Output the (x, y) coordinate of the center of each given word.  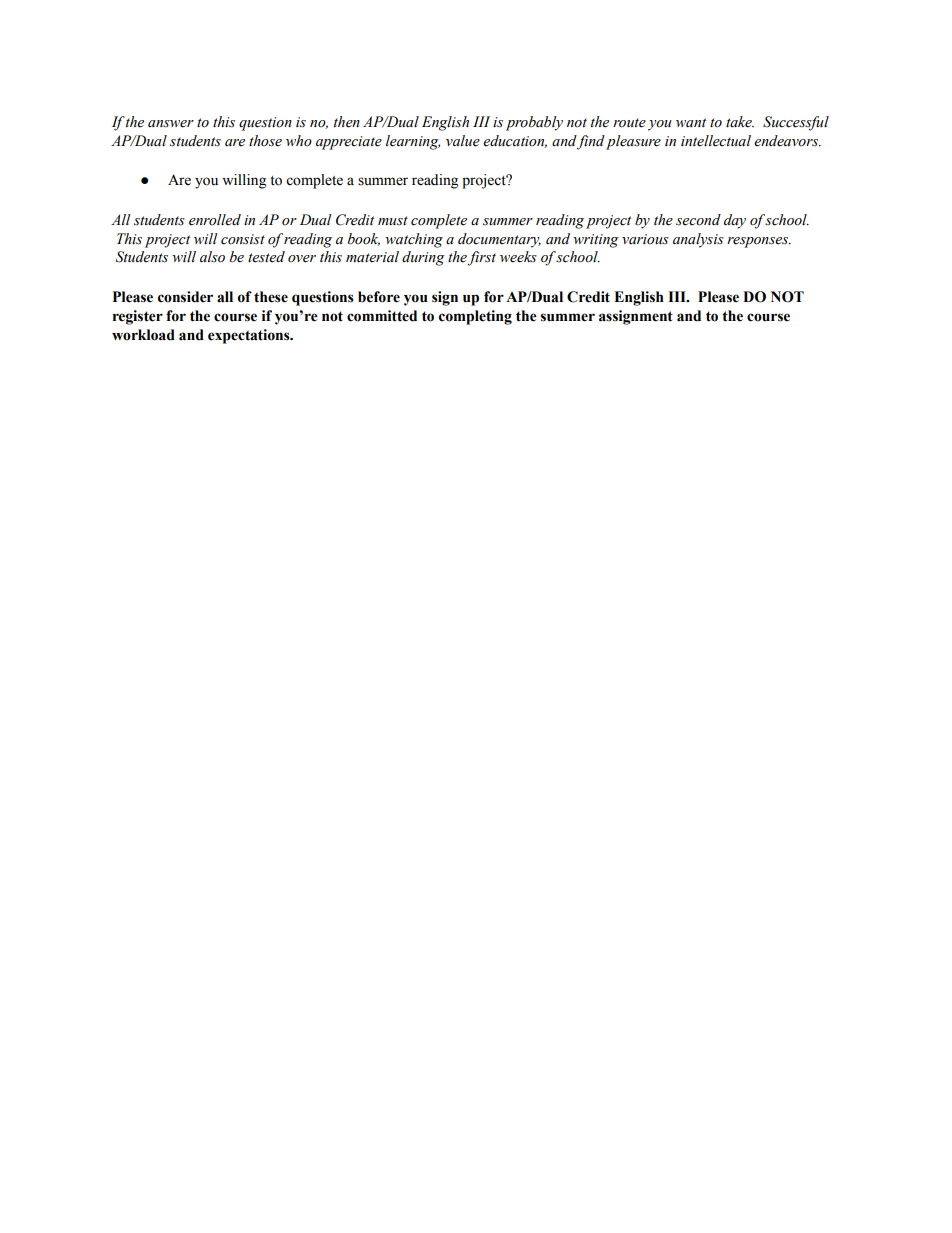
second (698, 220)
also (212, 257)
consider (185, 297)
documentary (499, 240)
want (691, 122)
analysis (698, 240)
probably (534, 123)
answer (171, 124)
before (379, 297)
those (265, 141)
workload (143, 335)
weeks (518, 257)
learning (413, 142)
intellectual (716, 141)
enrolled (215, 220)
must (393, 221)
